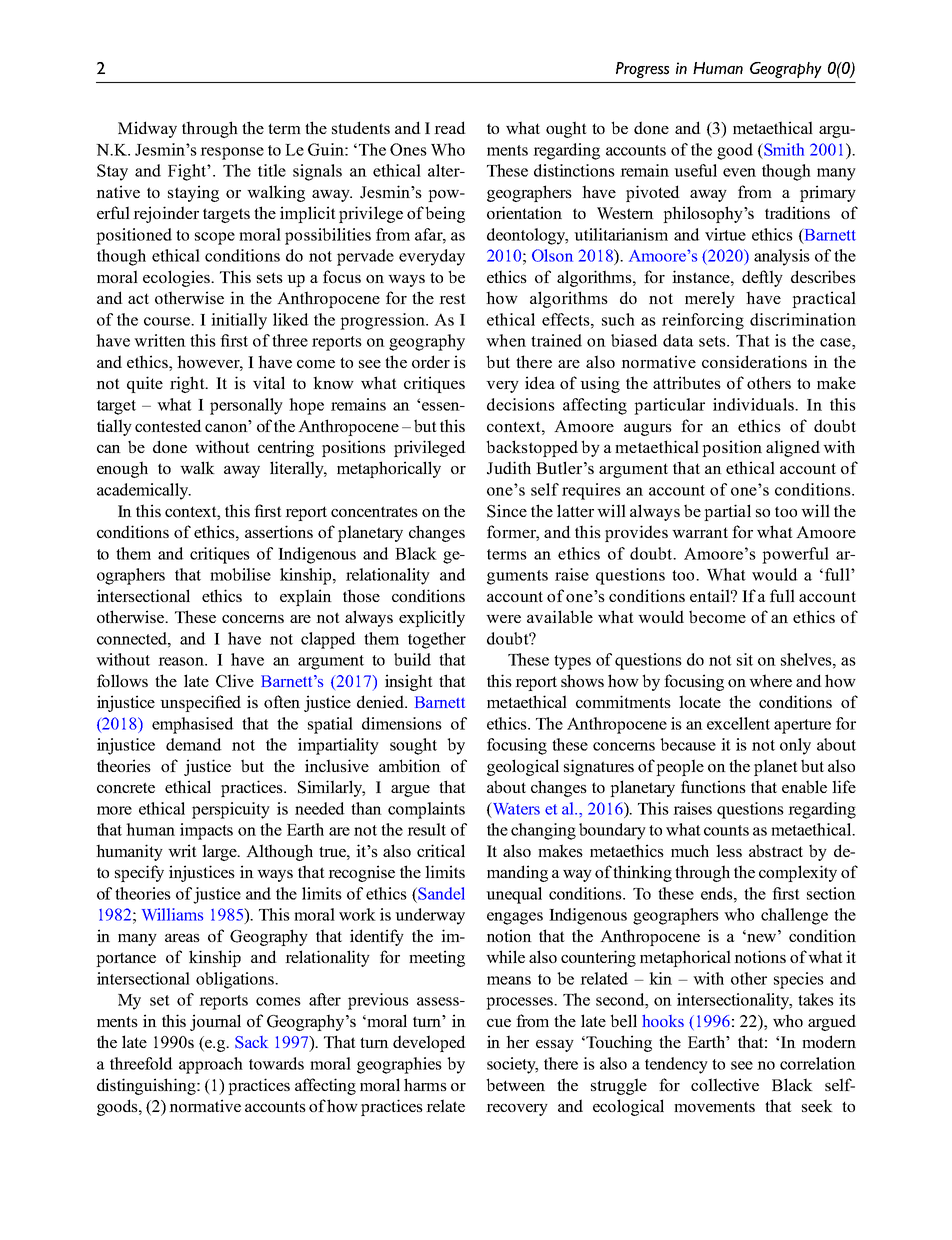  What do you see at coordinates (783, 149) in the screenshot?
I see `Smith` at bounding box center [783, 149].
